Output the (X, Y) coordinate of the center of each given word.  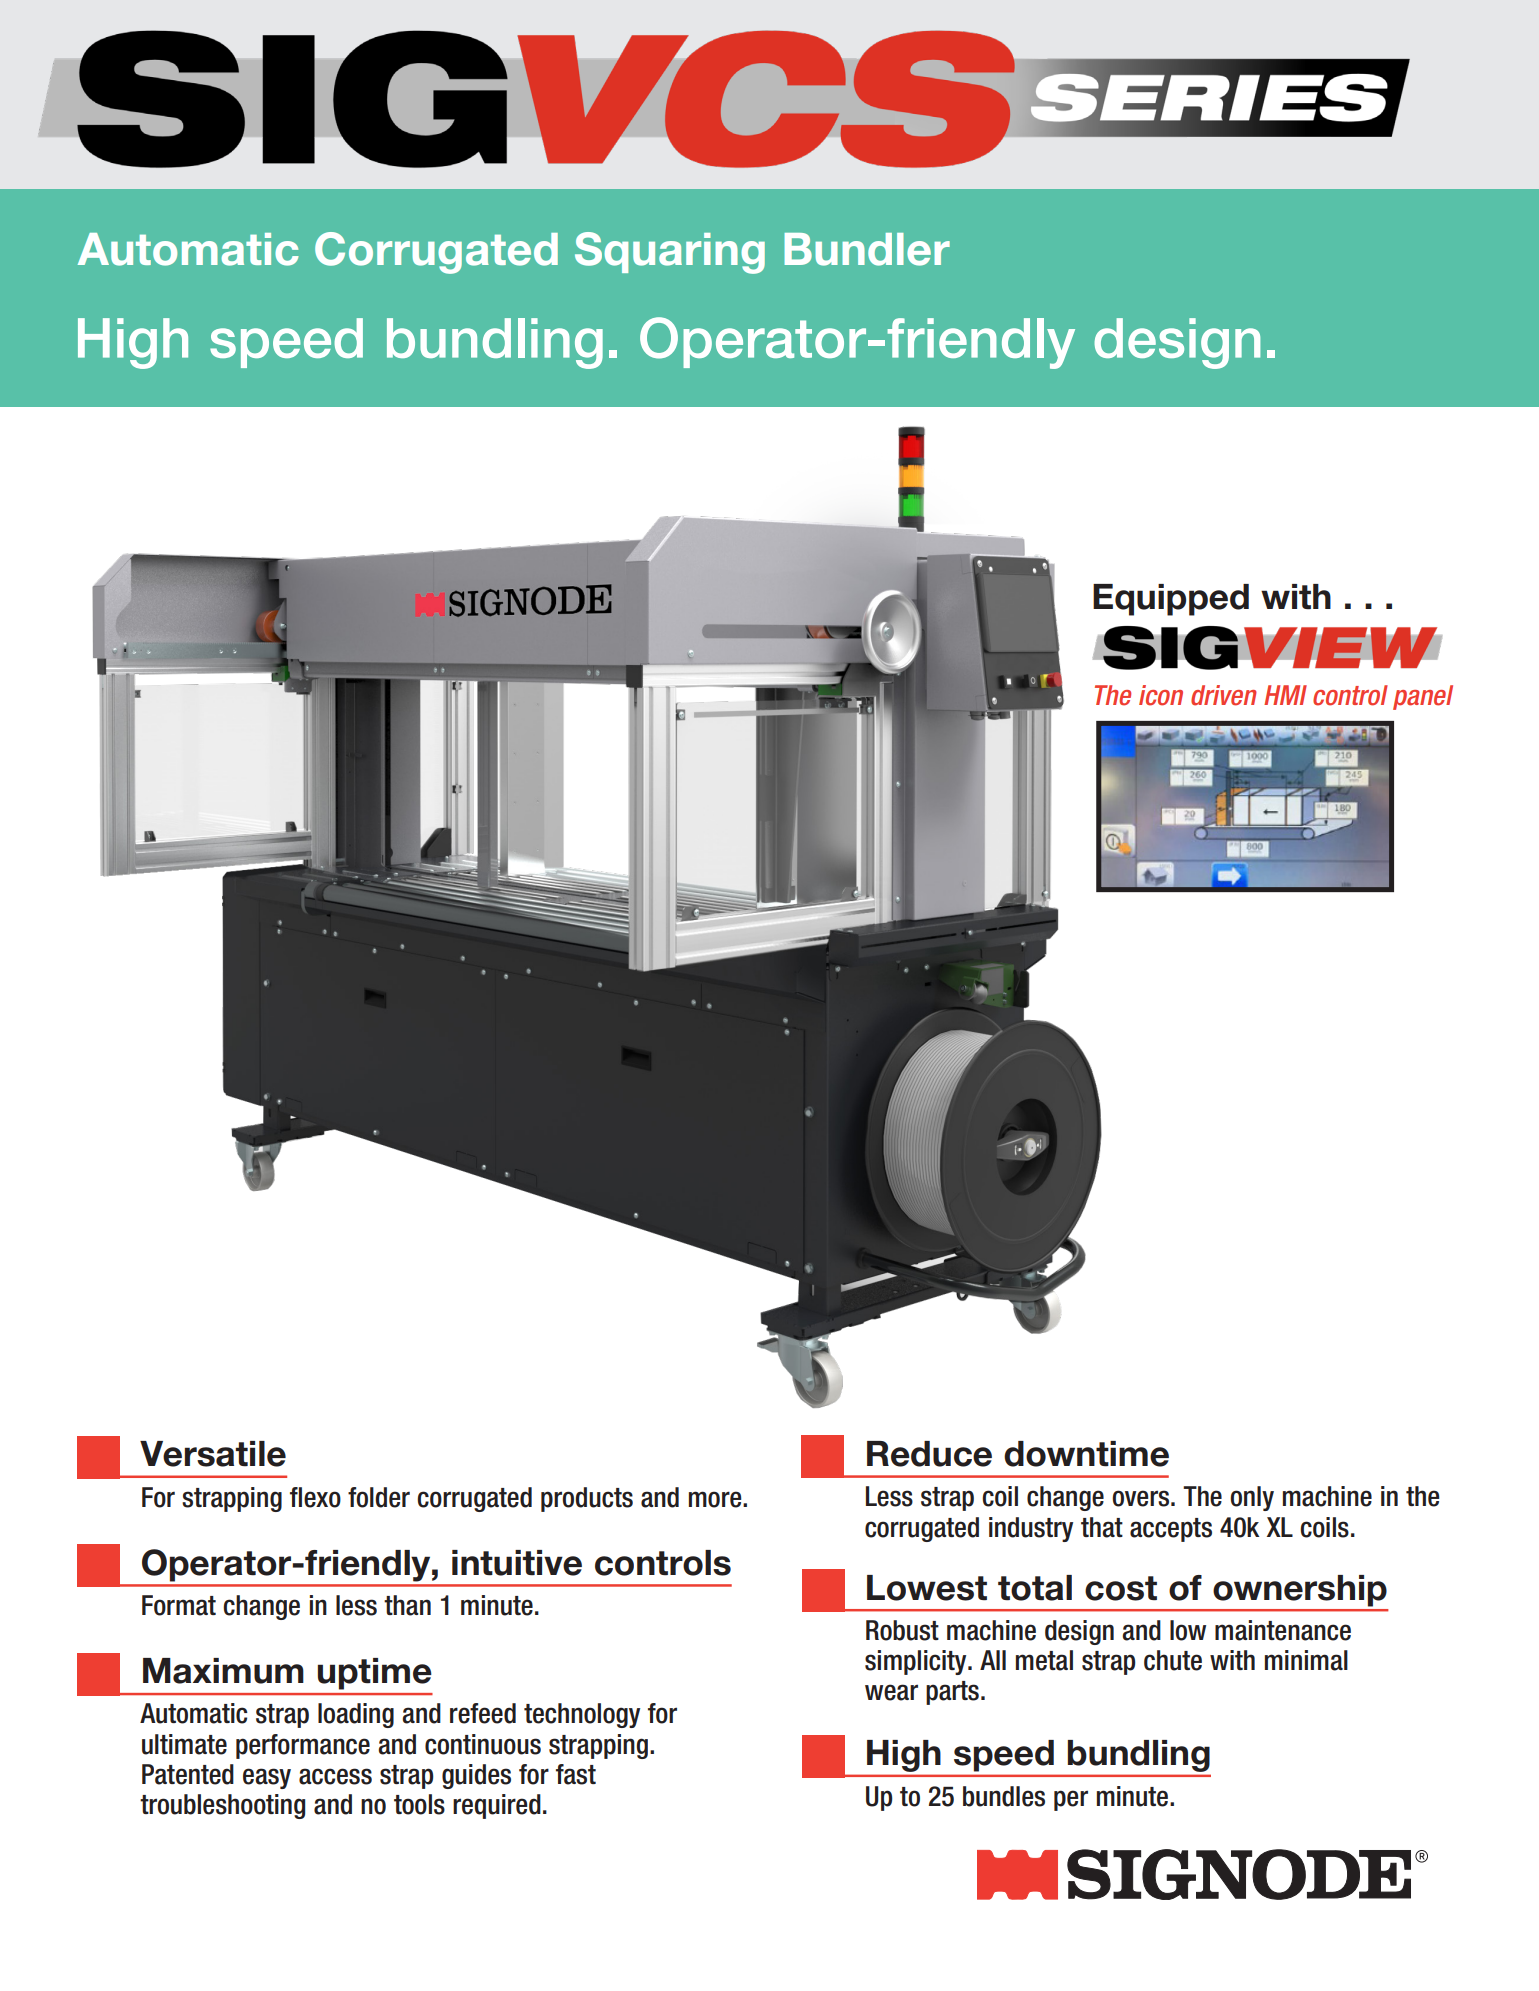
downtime (1086, 1454)
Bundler (867, 249)
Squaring (670, 253)
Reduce (929, 1454)
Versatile (213, 1454)
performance (303, 1746)
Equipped (1171, 600)
